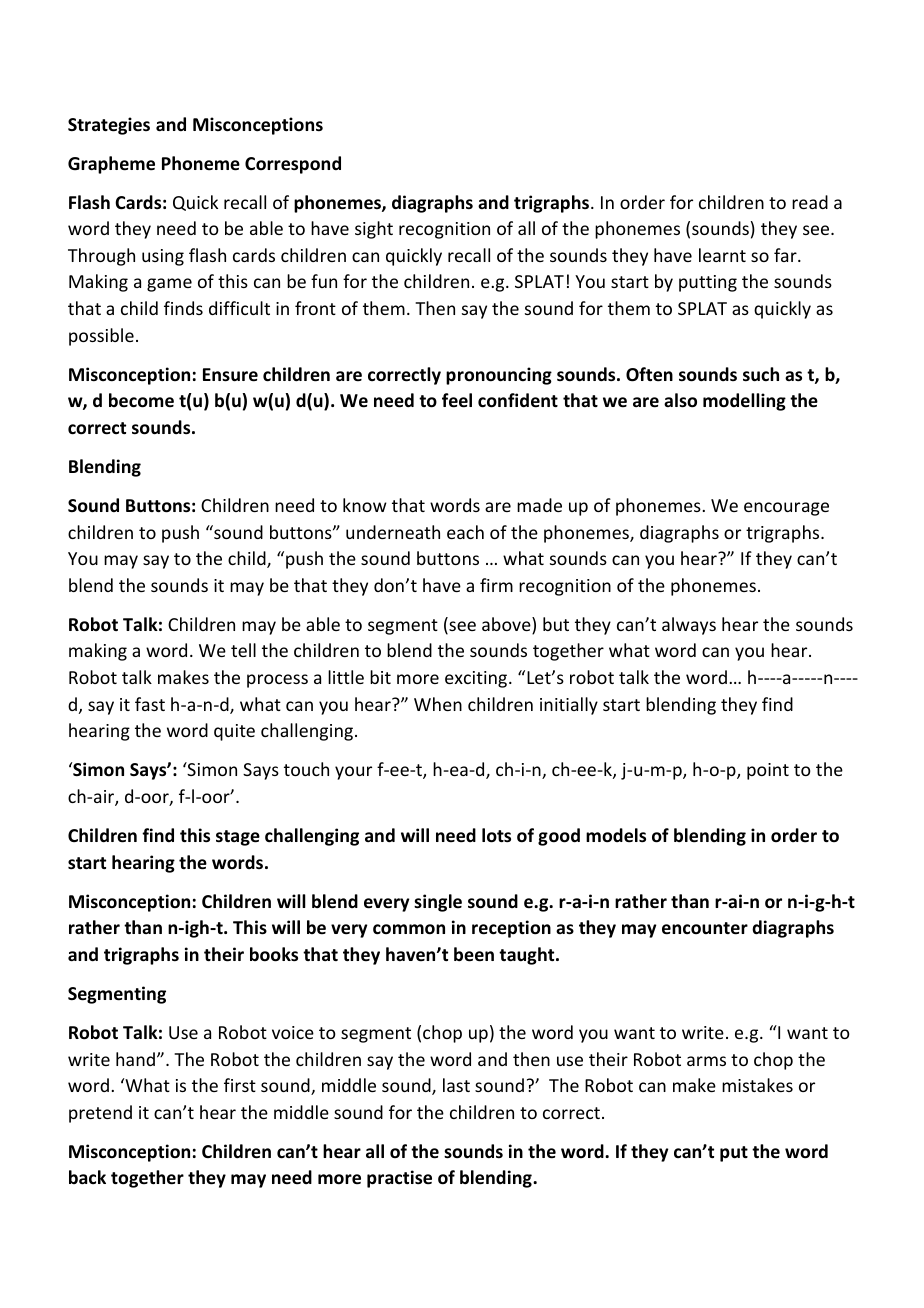  Describe the element at coordinates (705, 928) in the document. I see `encounter` at that location.
